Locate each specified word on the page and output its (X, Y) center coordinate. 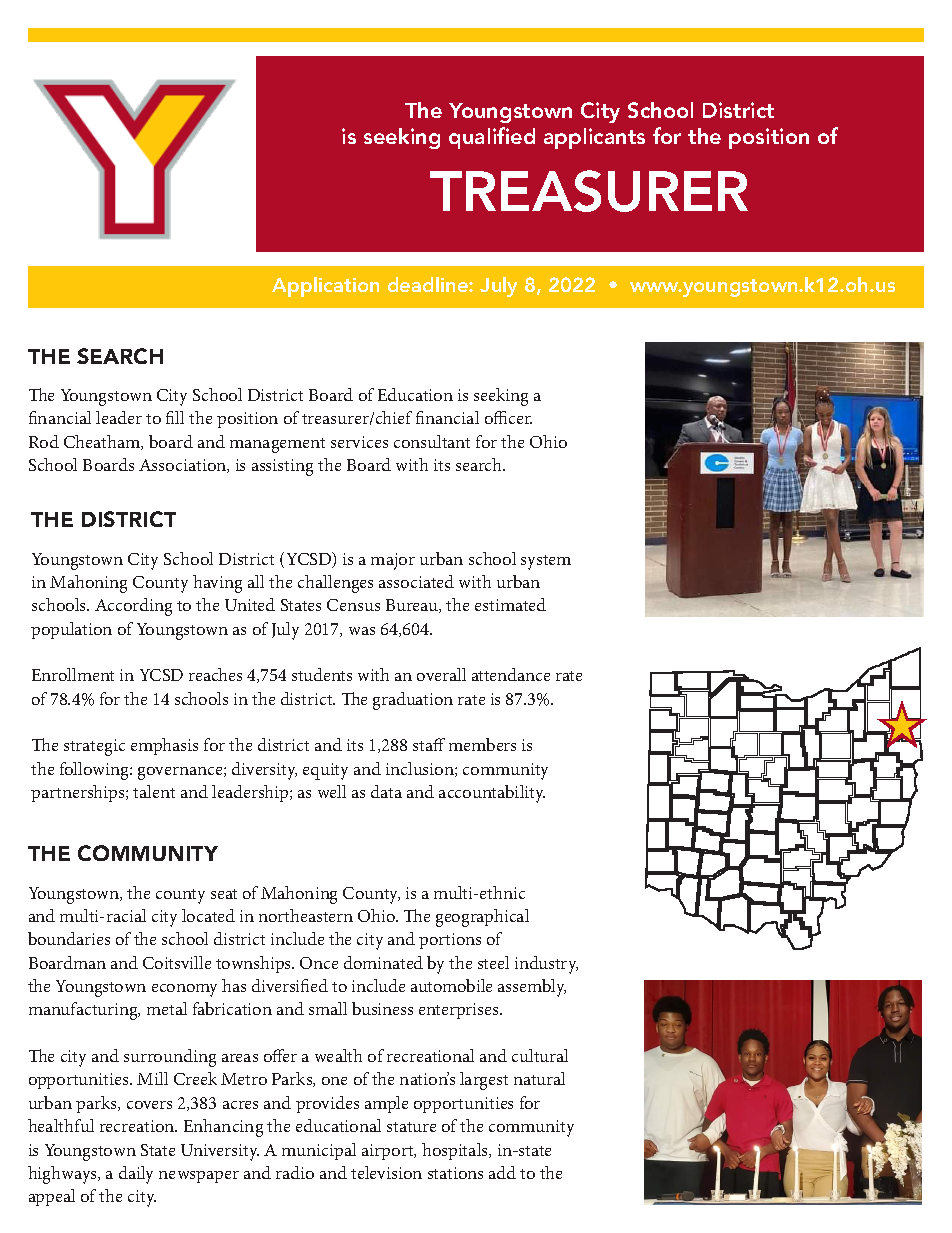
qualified (492, 138)
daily (136, 1175)
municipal (319, 1151)
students (322, 674)
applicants (594, 138)
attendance (511, 674)
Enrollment (73, 674)
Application (325, 287)
